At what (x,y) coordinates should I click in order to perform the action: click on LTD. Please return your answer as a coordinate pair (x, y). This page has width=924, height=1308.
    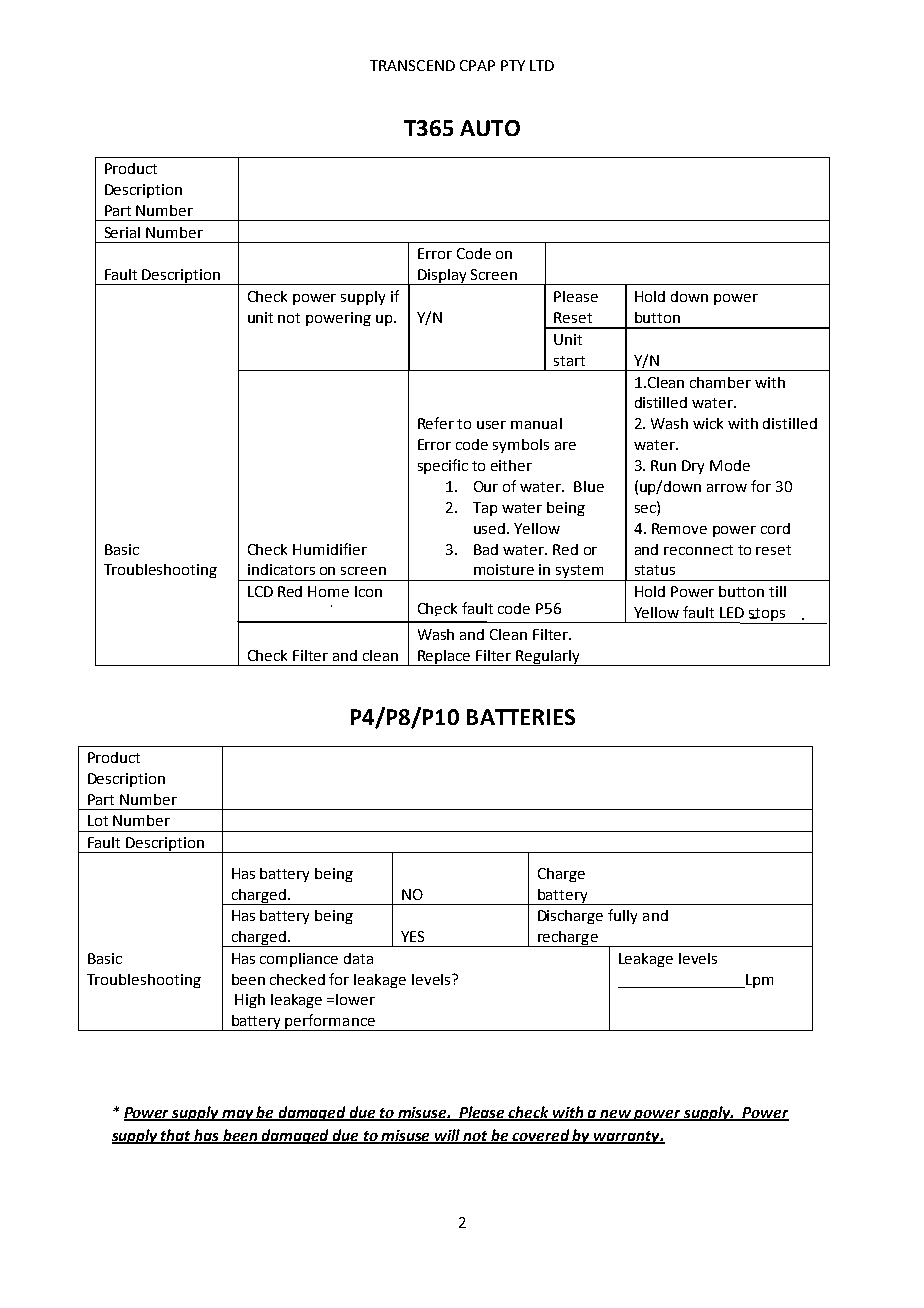
    Looking at the image, I should click on (542, 65).
